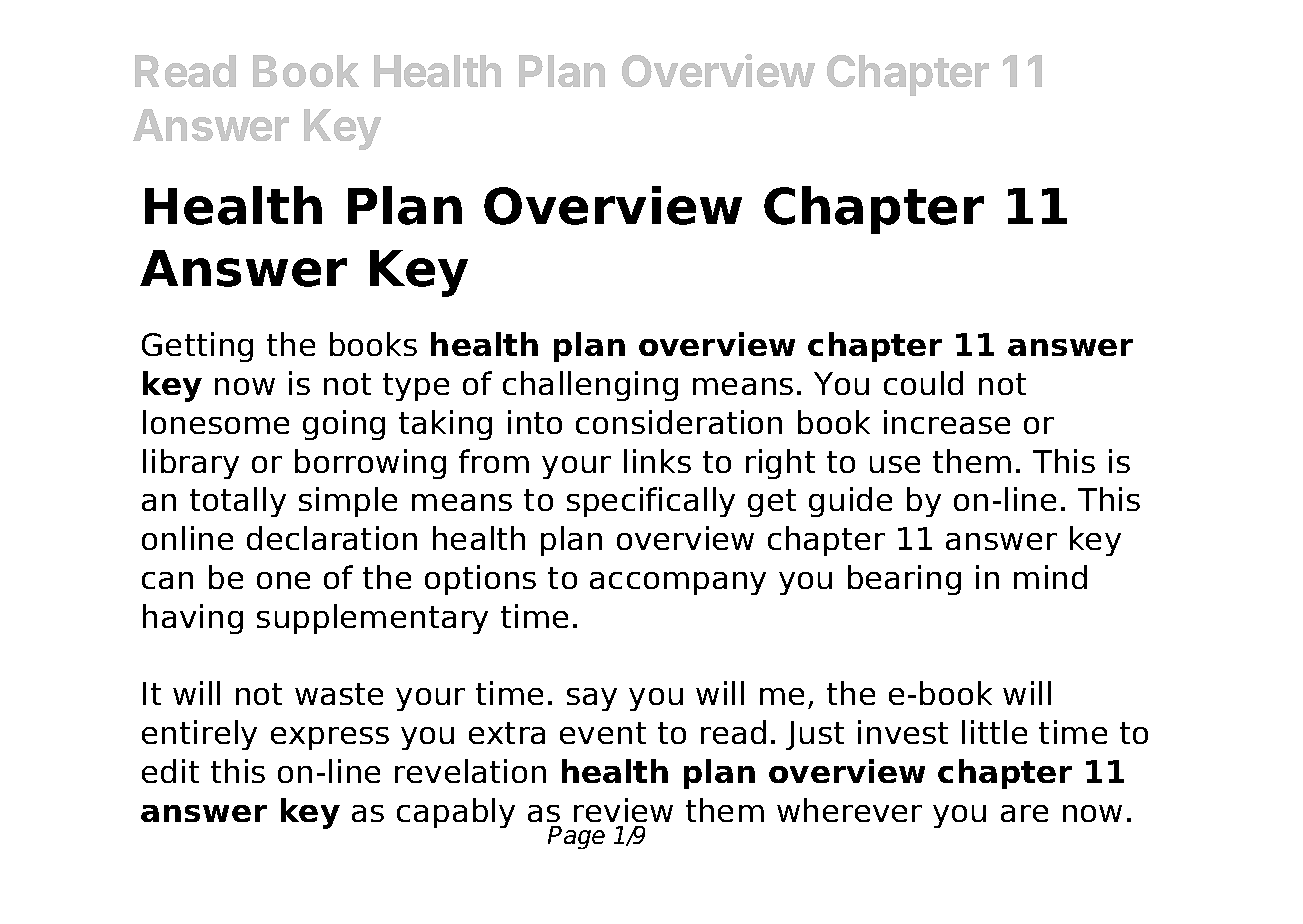  Describe the element at coordinates (903, 732) in the screenshot. I see `invest` at that location.
